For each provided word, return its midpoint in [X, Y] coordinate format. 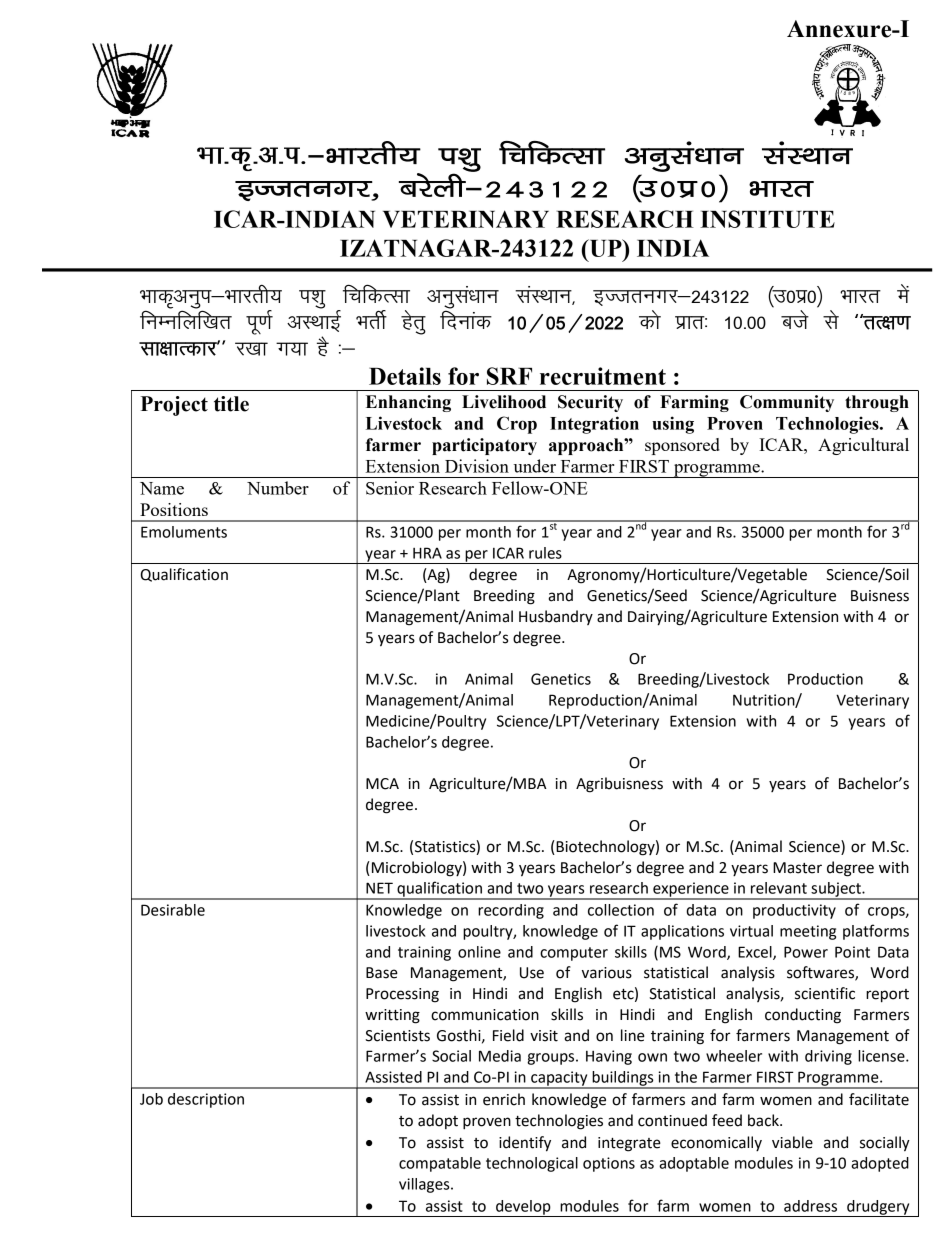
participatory [484, 446]
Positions [174, 509]
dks [650, 319]
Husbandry [556, 617]
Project [174, 406]
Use [532, 973]
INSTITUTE [767, 219]
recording [511, 911]
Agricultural [863, 446]
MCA [382, 784]
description [206, 1100]
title [231, 404]
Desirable [173, 910]
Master [797, 868]
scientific [825, 993]
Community [787, 403]
